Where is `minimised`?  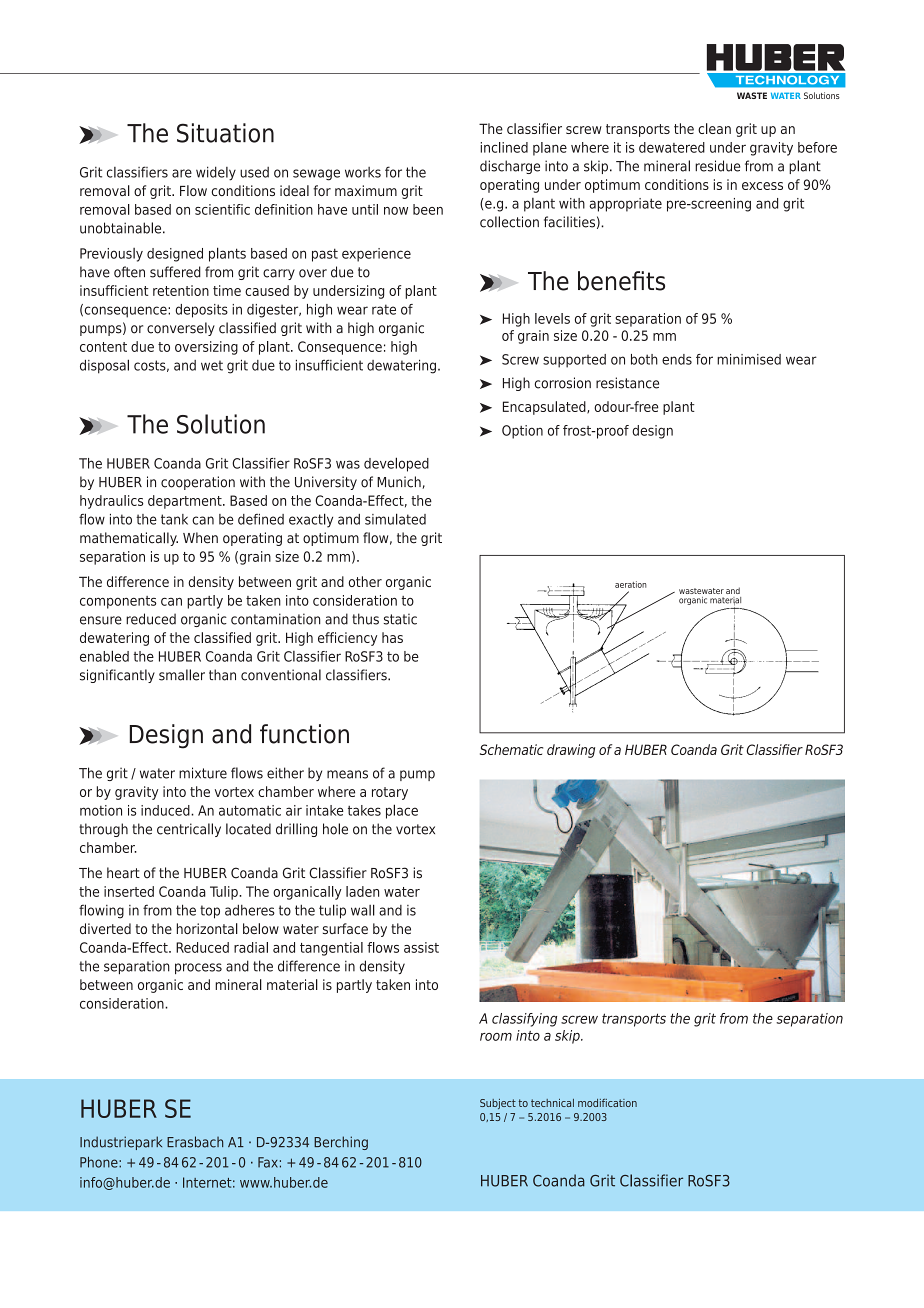 minimised is located at coordinates (749, 359).
